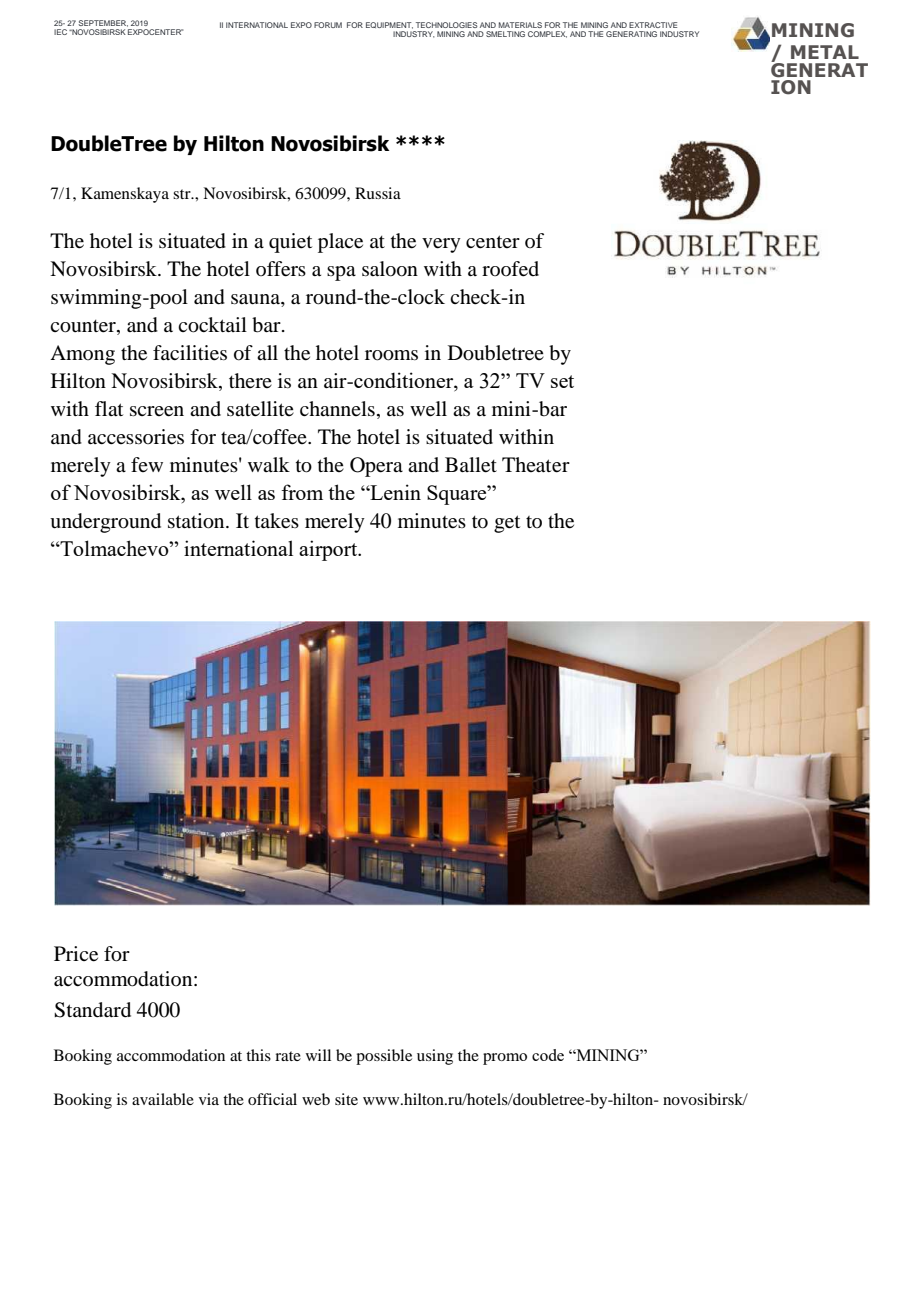 The height and width of the image is (1309, 924). What do you see at coordinates (536, 465) in the image?
I see `Theater` at bounding box center [536, 465].
